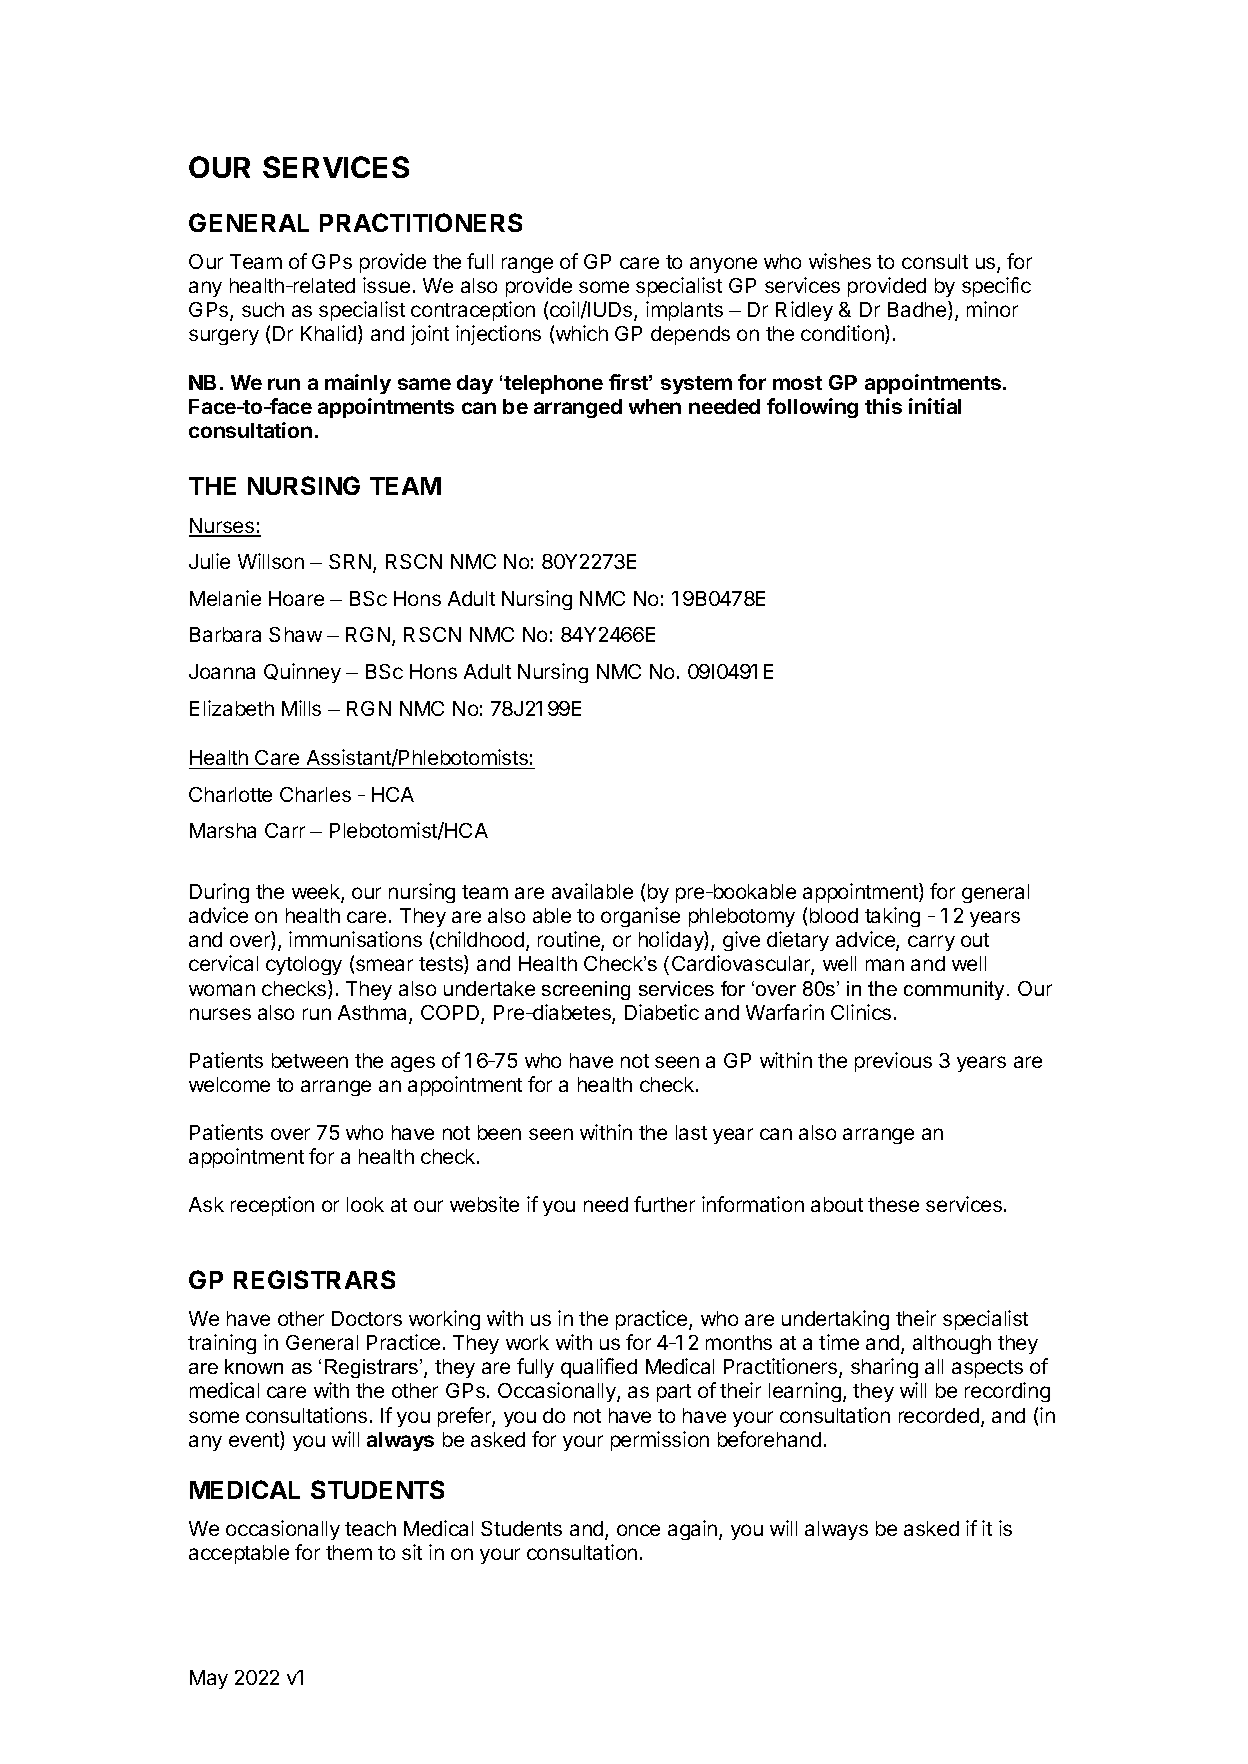  What do you see at coordinates (304, 965) in the document?
I see `cytology` at bounding box center [304, 965].
